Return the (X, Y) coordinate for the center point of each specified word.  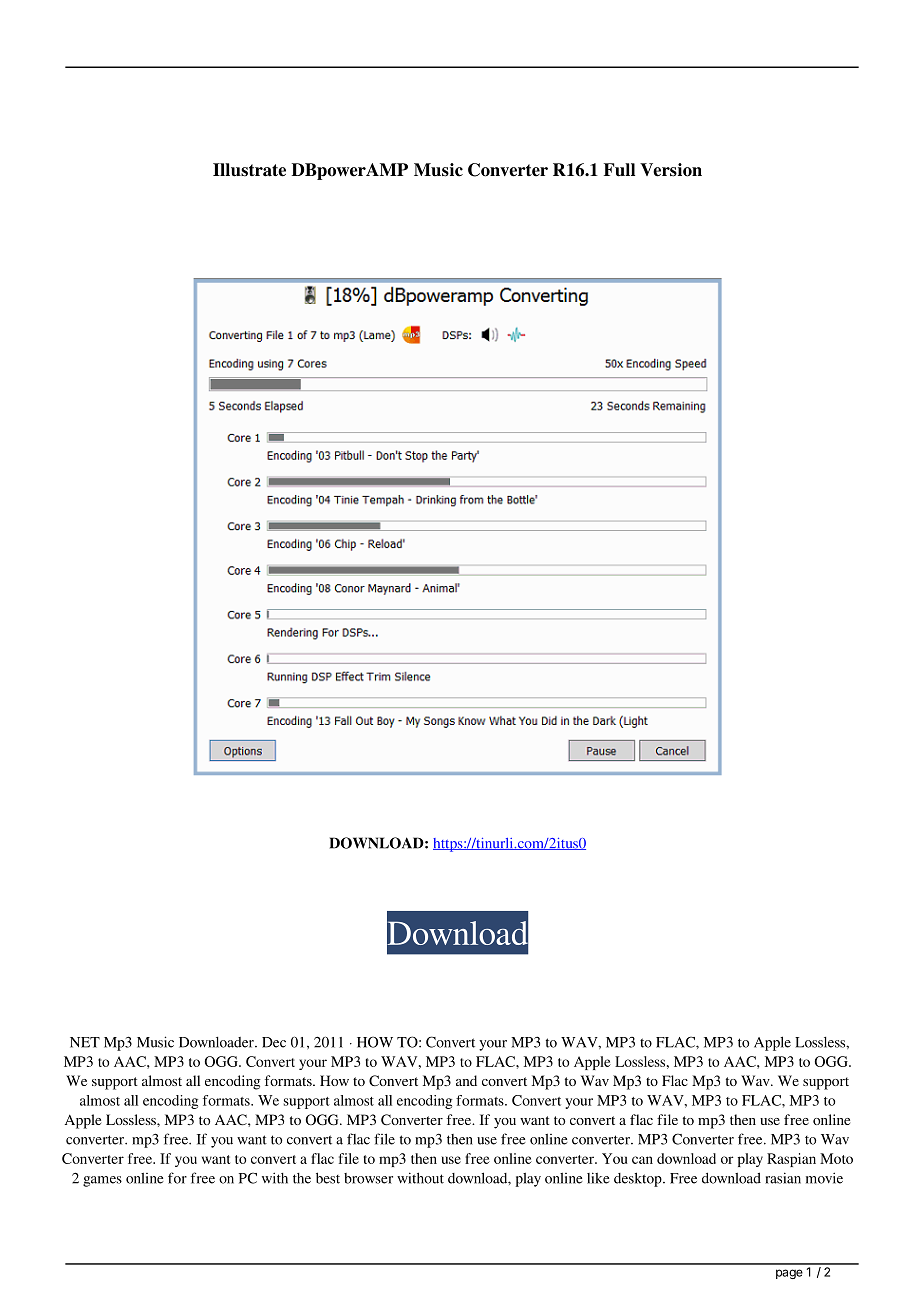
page (789, 1274)
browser (368, 1178)
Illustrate (249, 170)
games (102, 1181)
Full (619, 170)
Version (671, 170)
